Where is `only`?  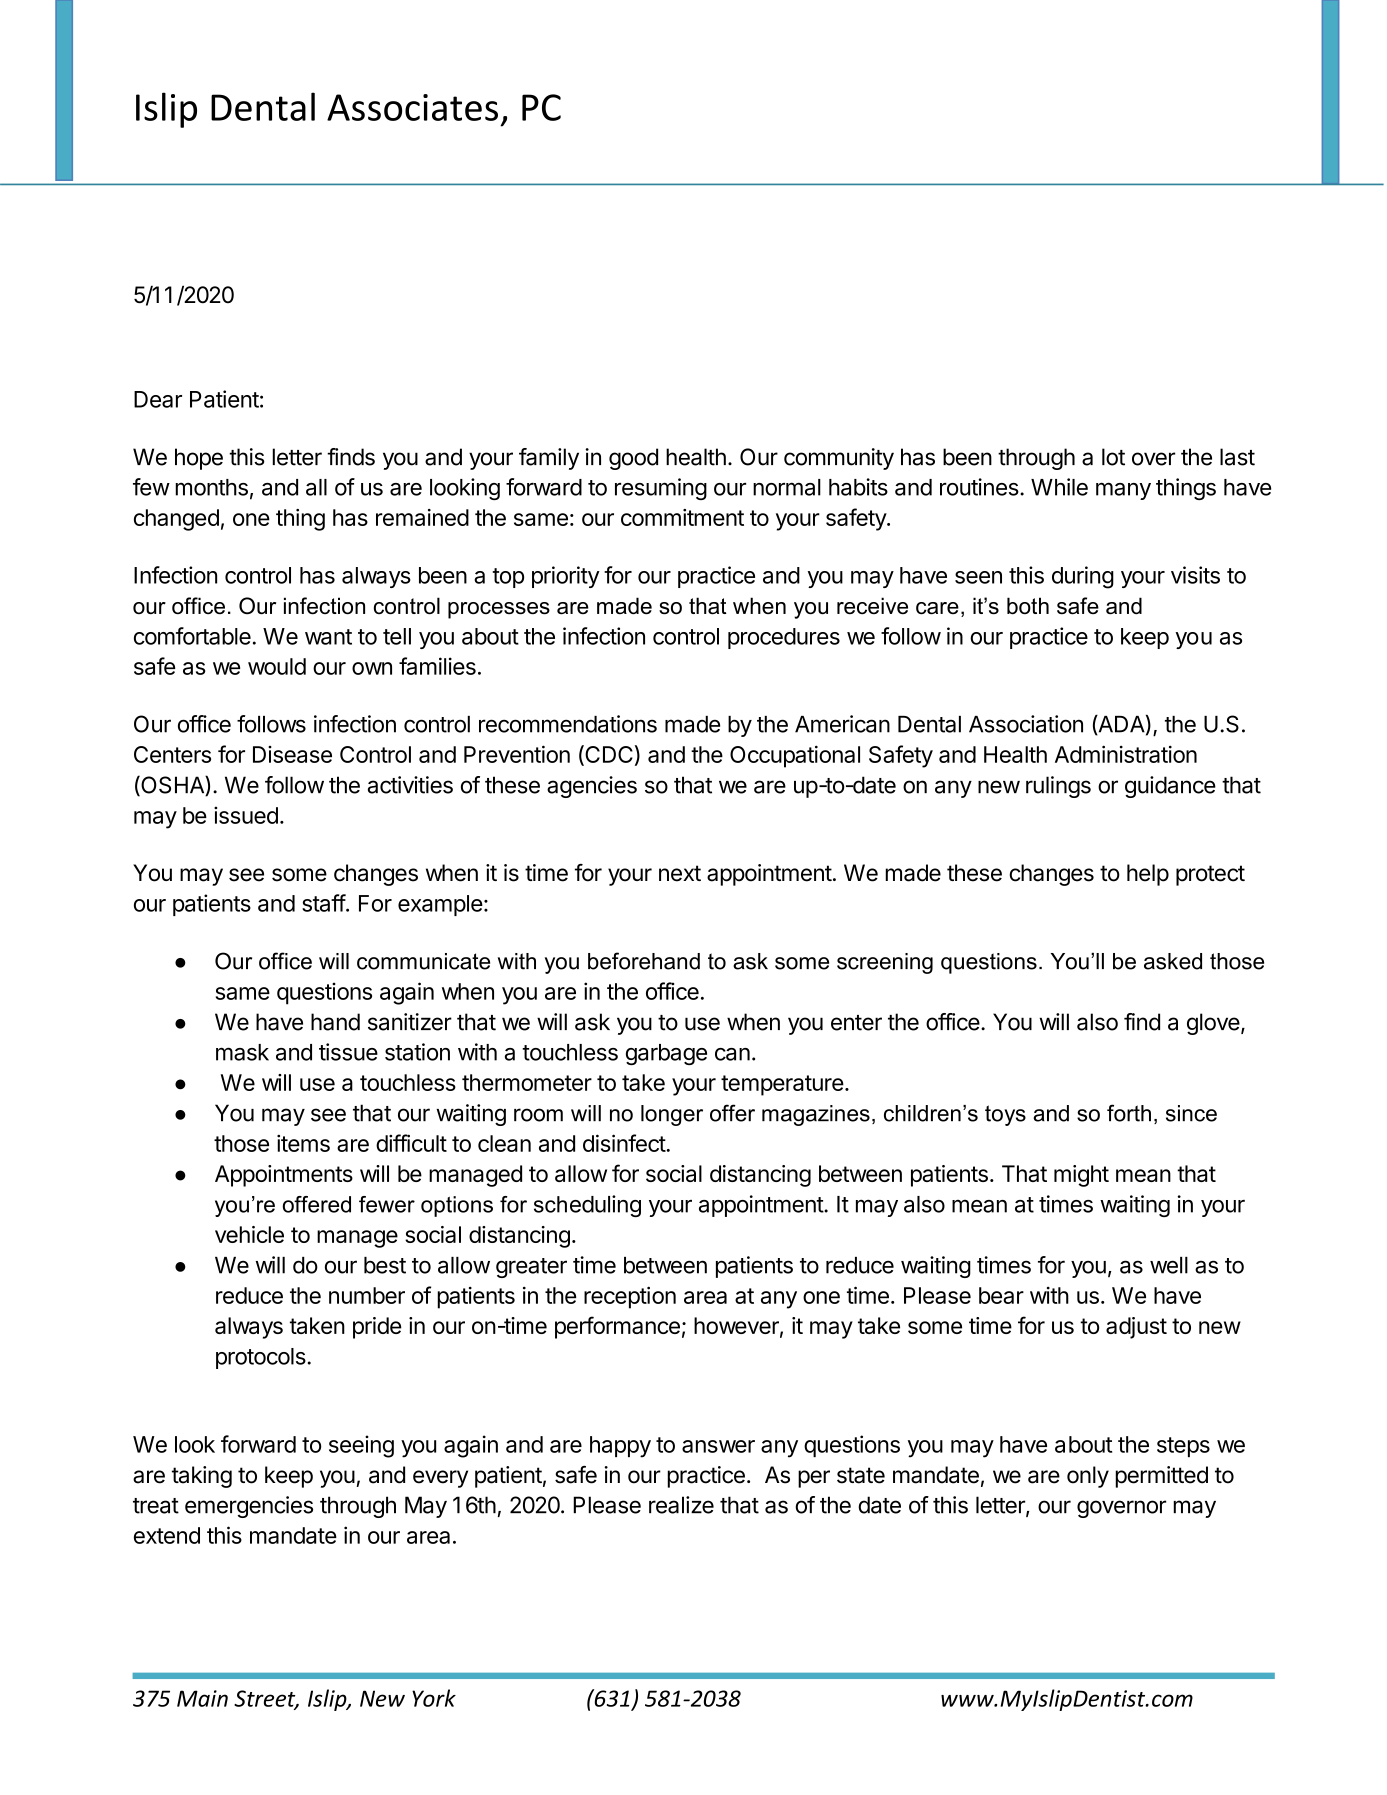
only is located at coordinates (1088, 1477).
